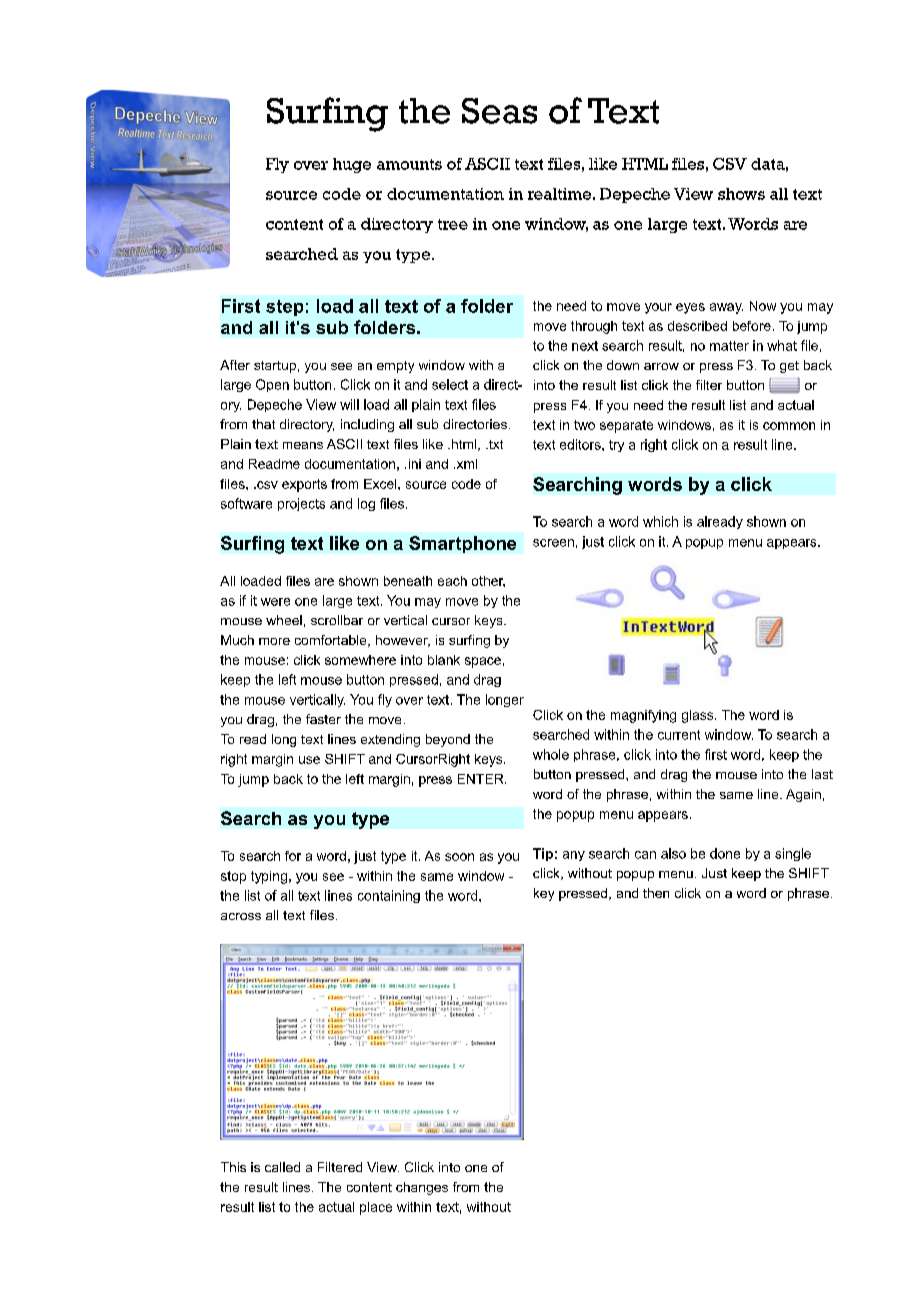  What do you see at coordinates (332, 641) in the image?
I see `comfortable` at bounding box center [332, 641].
